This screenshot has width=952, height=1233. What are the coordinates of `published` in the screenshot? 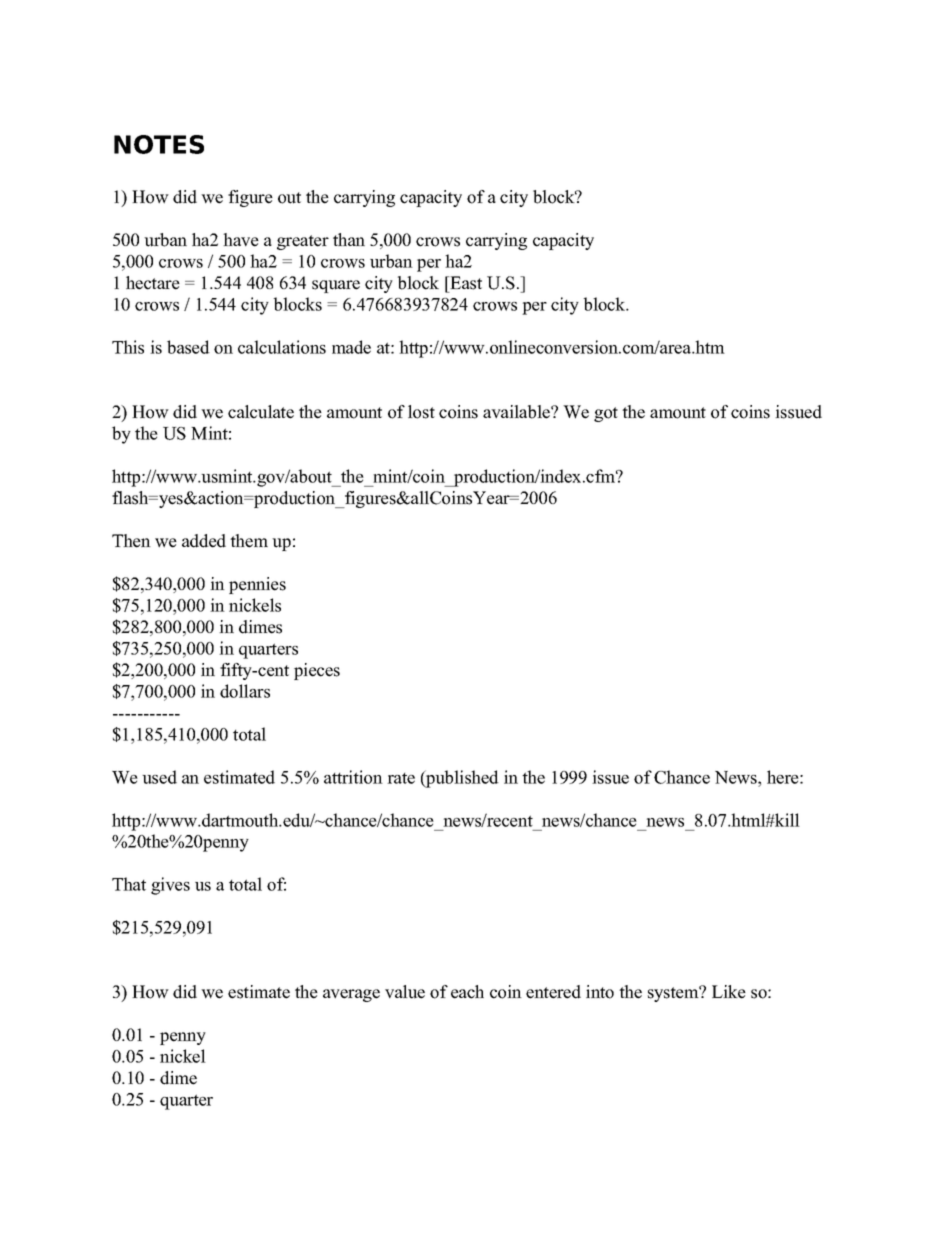 It's located at (461, 779).
